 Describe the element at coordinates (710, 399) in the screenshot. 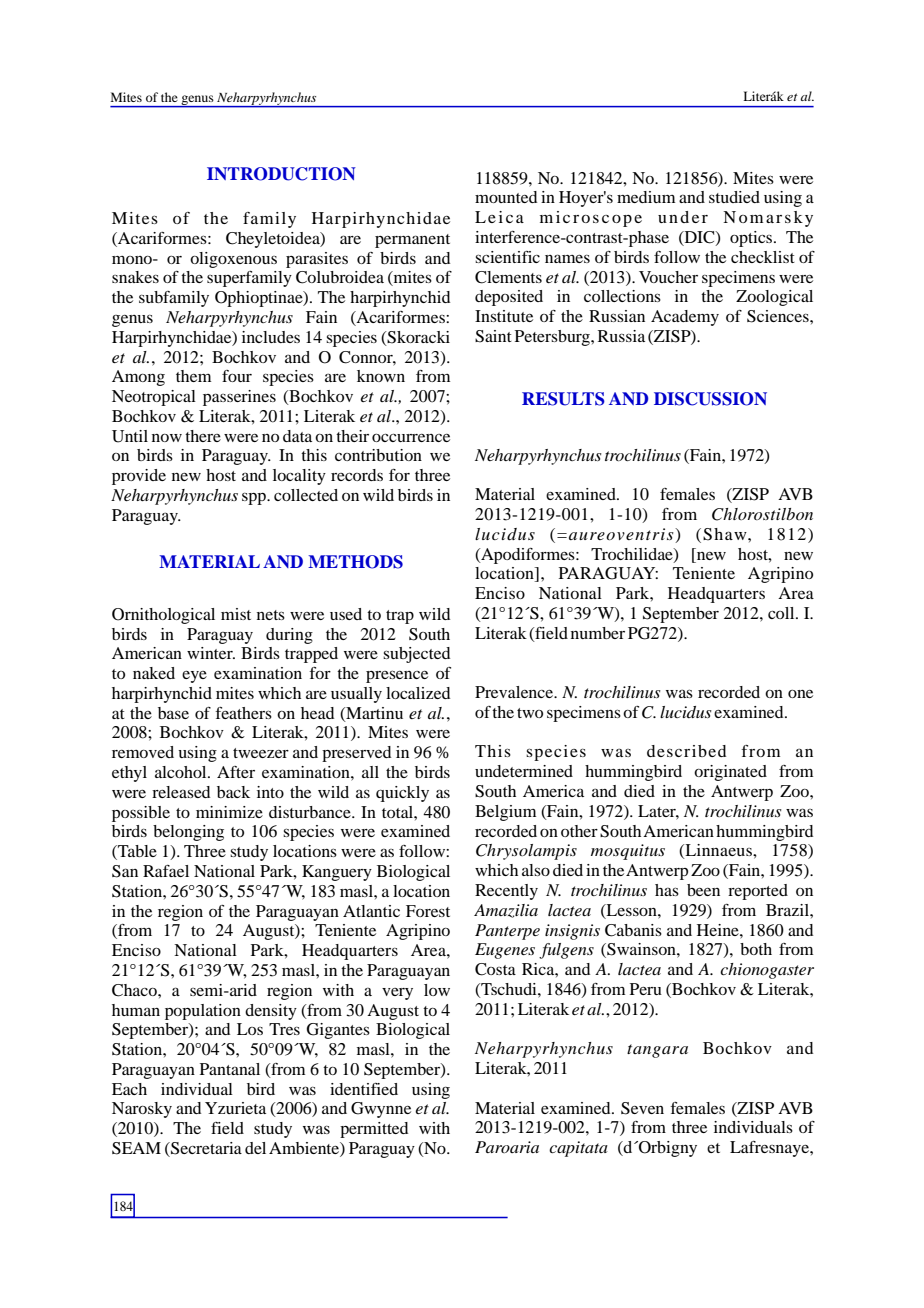

I see `DISCUSSION` at that location.
